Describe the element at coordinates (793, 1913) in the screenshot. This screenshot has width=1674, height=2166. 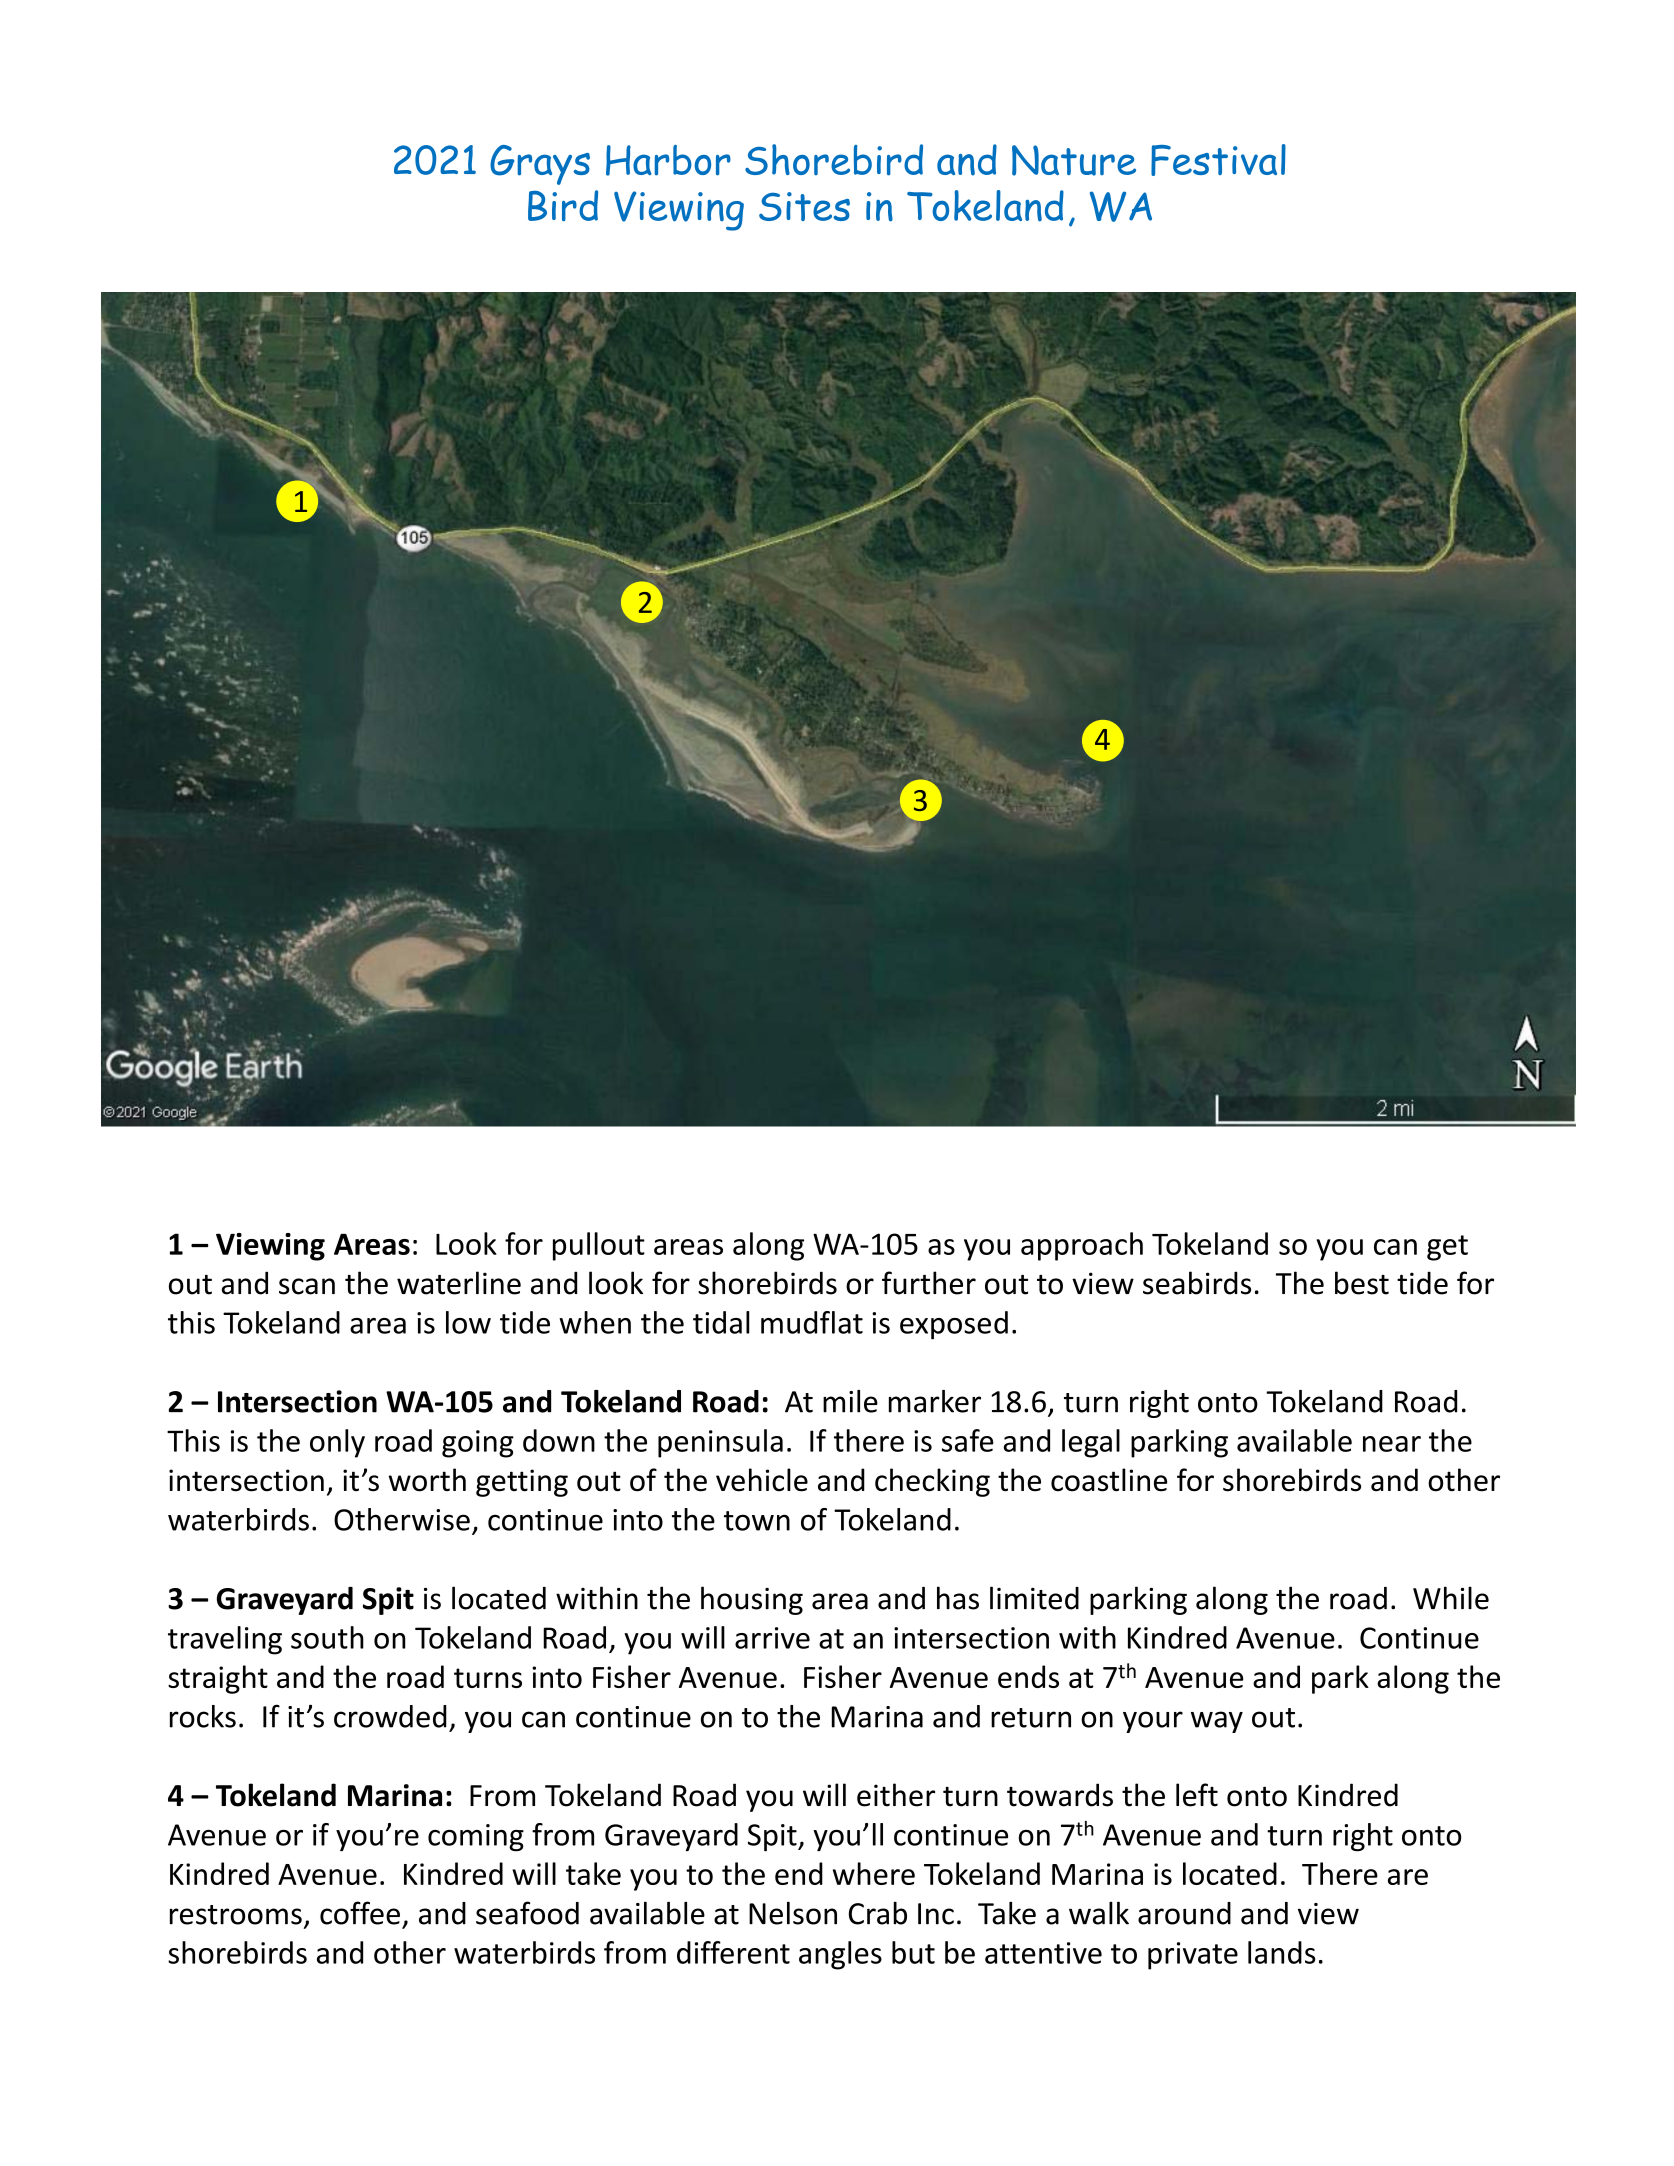
I see `Nelson` at that location.
